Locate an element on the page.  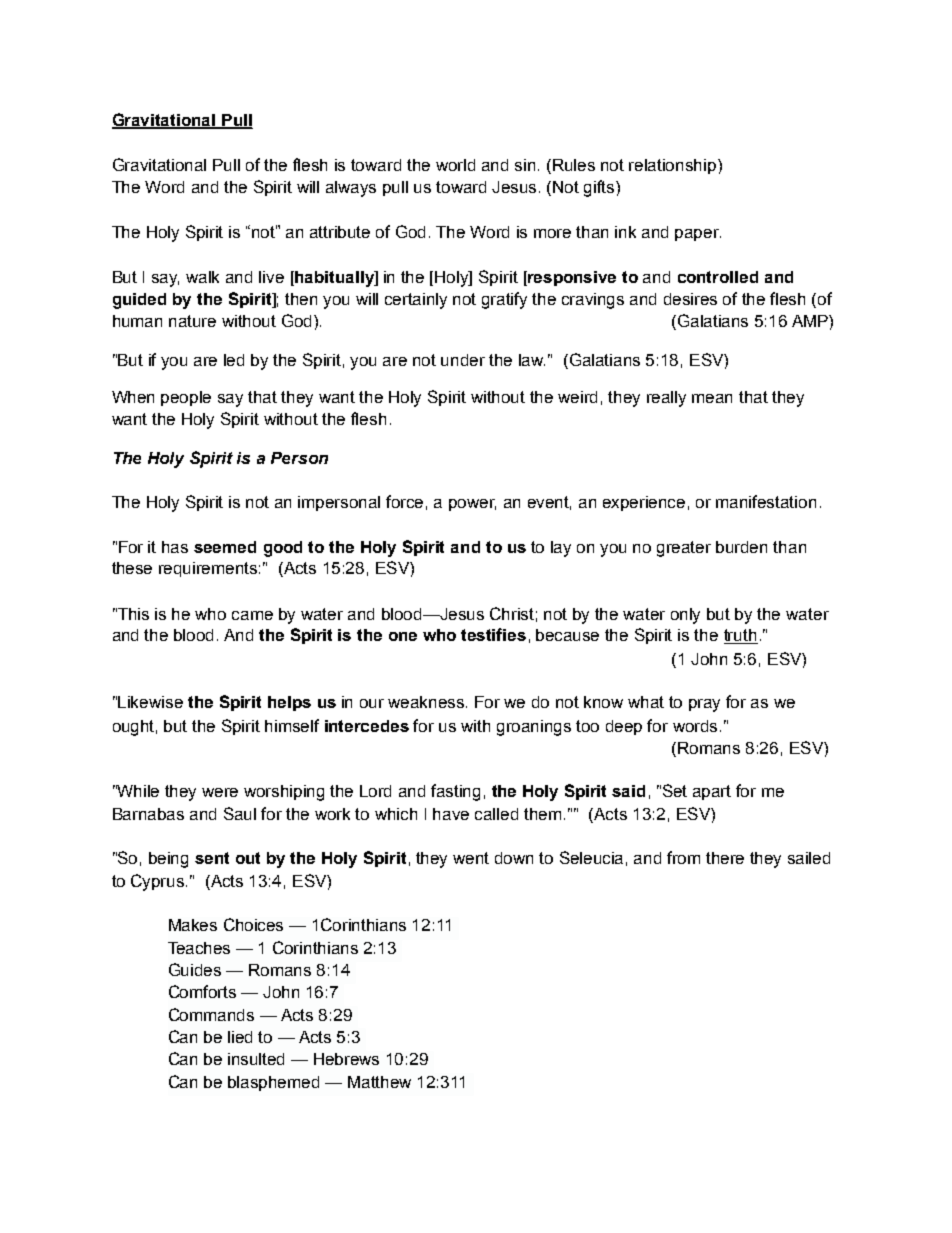
world is located at coordinates (455, 165).
